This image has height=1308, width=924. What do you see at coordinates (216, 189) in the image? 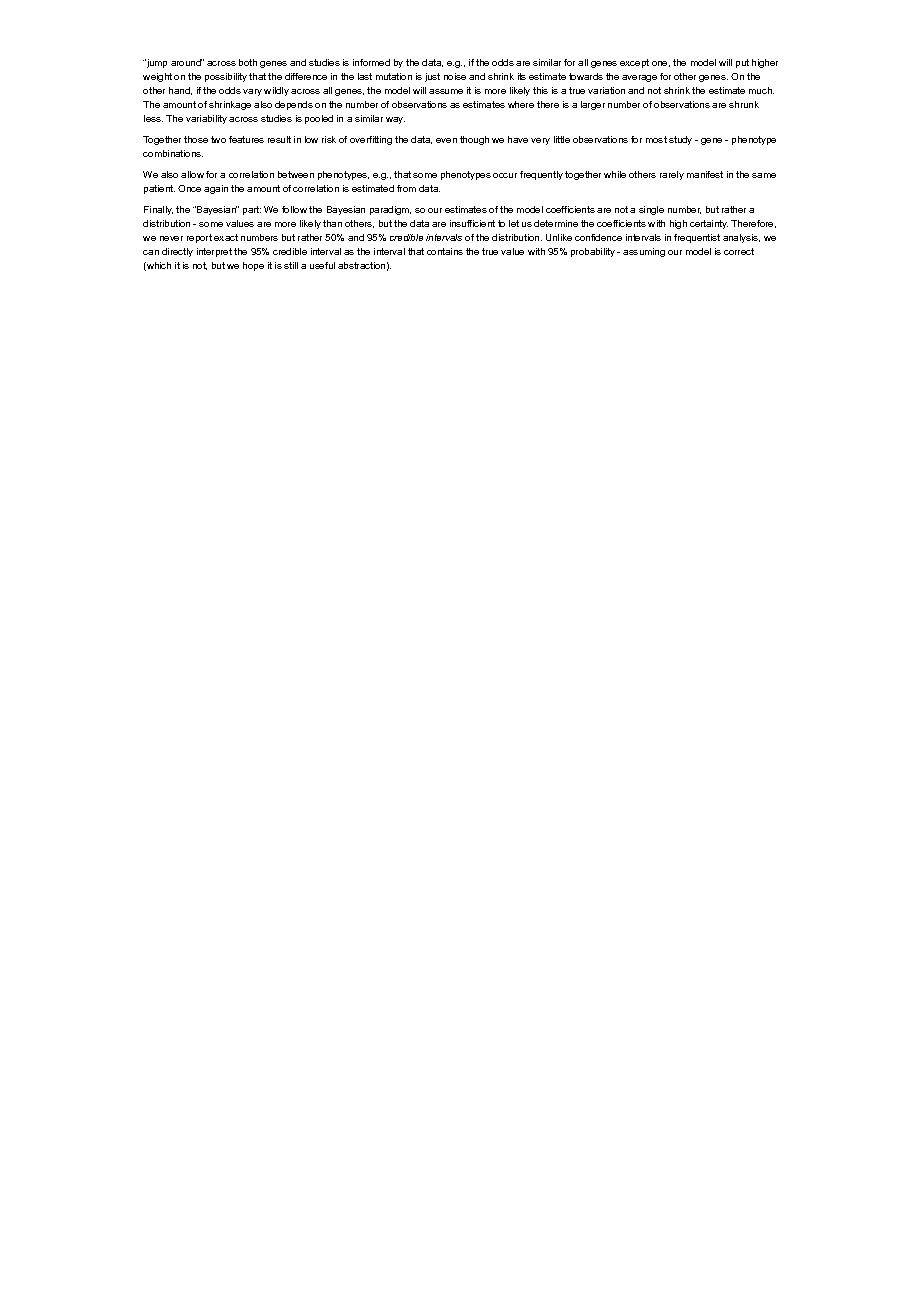
I see `again` at bounding box center [216, 189].
